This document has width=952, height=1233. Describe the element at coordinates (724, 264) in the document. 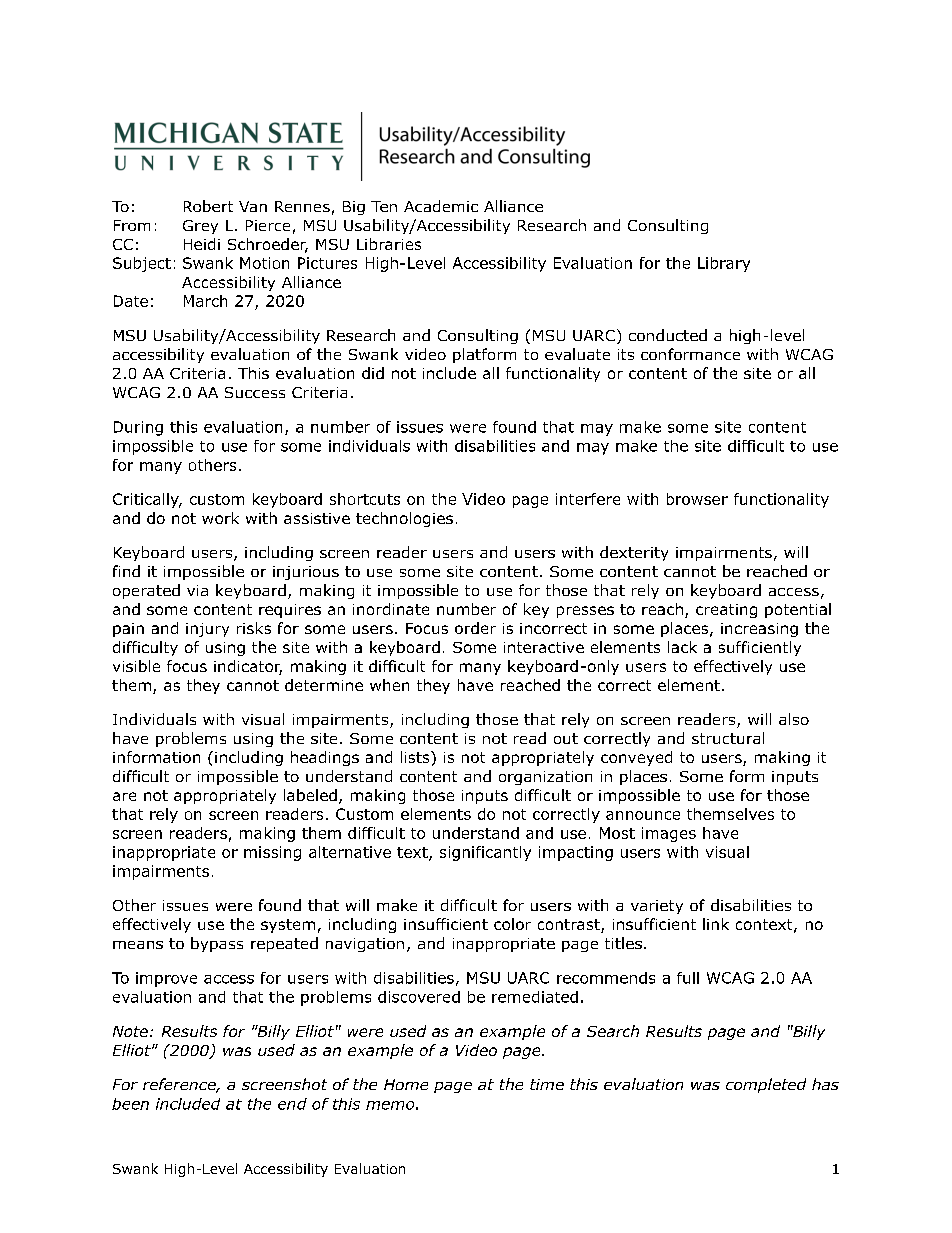

I see `Library` at that location.
